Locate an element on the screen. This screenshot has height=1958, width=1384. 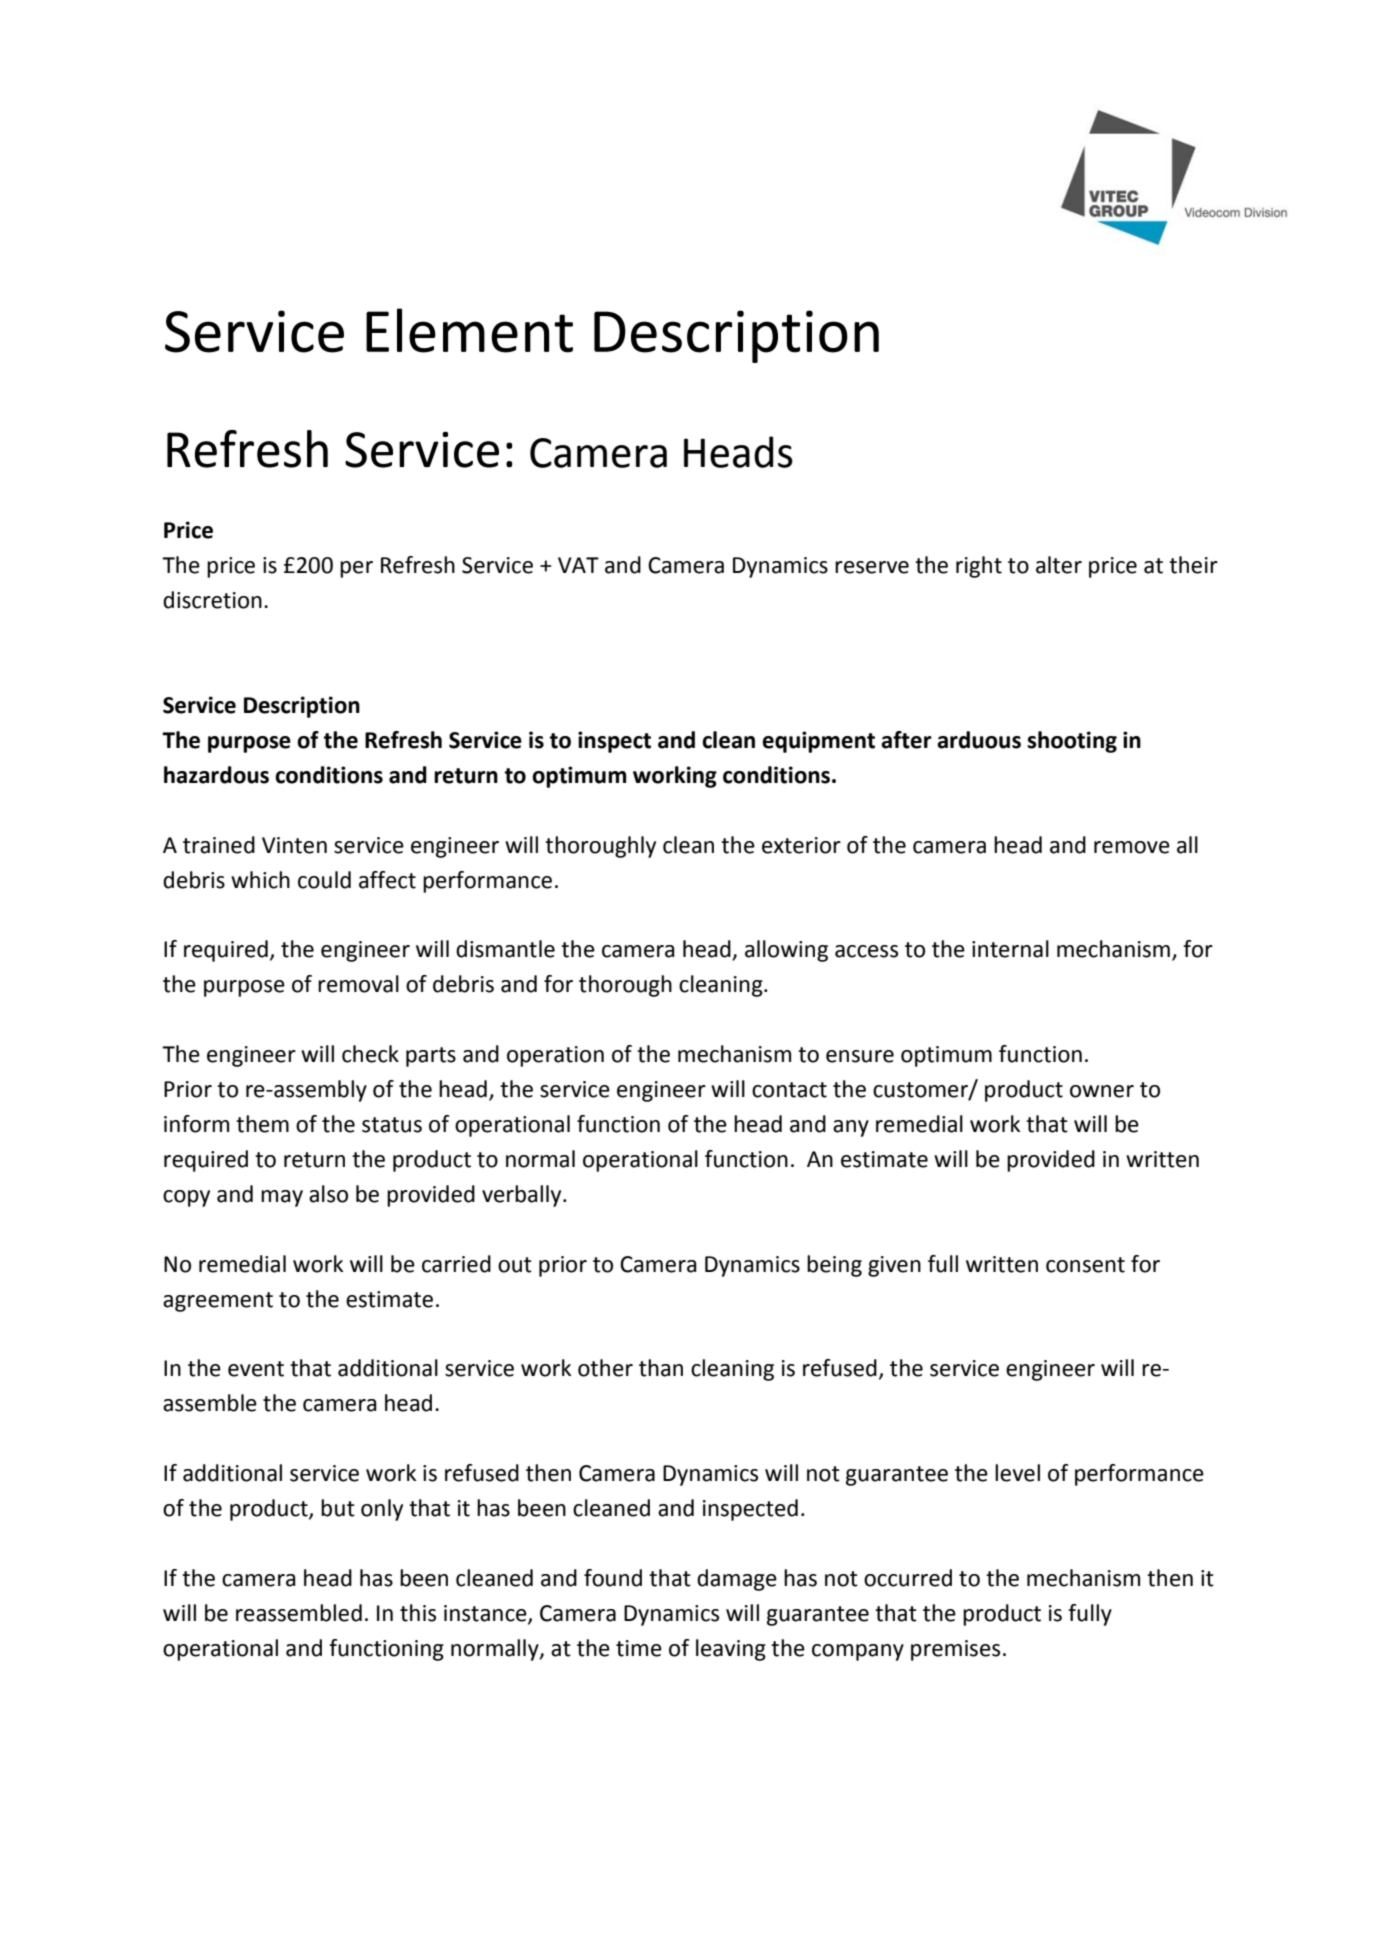
verbally is located at coordinates (523, 1196).
